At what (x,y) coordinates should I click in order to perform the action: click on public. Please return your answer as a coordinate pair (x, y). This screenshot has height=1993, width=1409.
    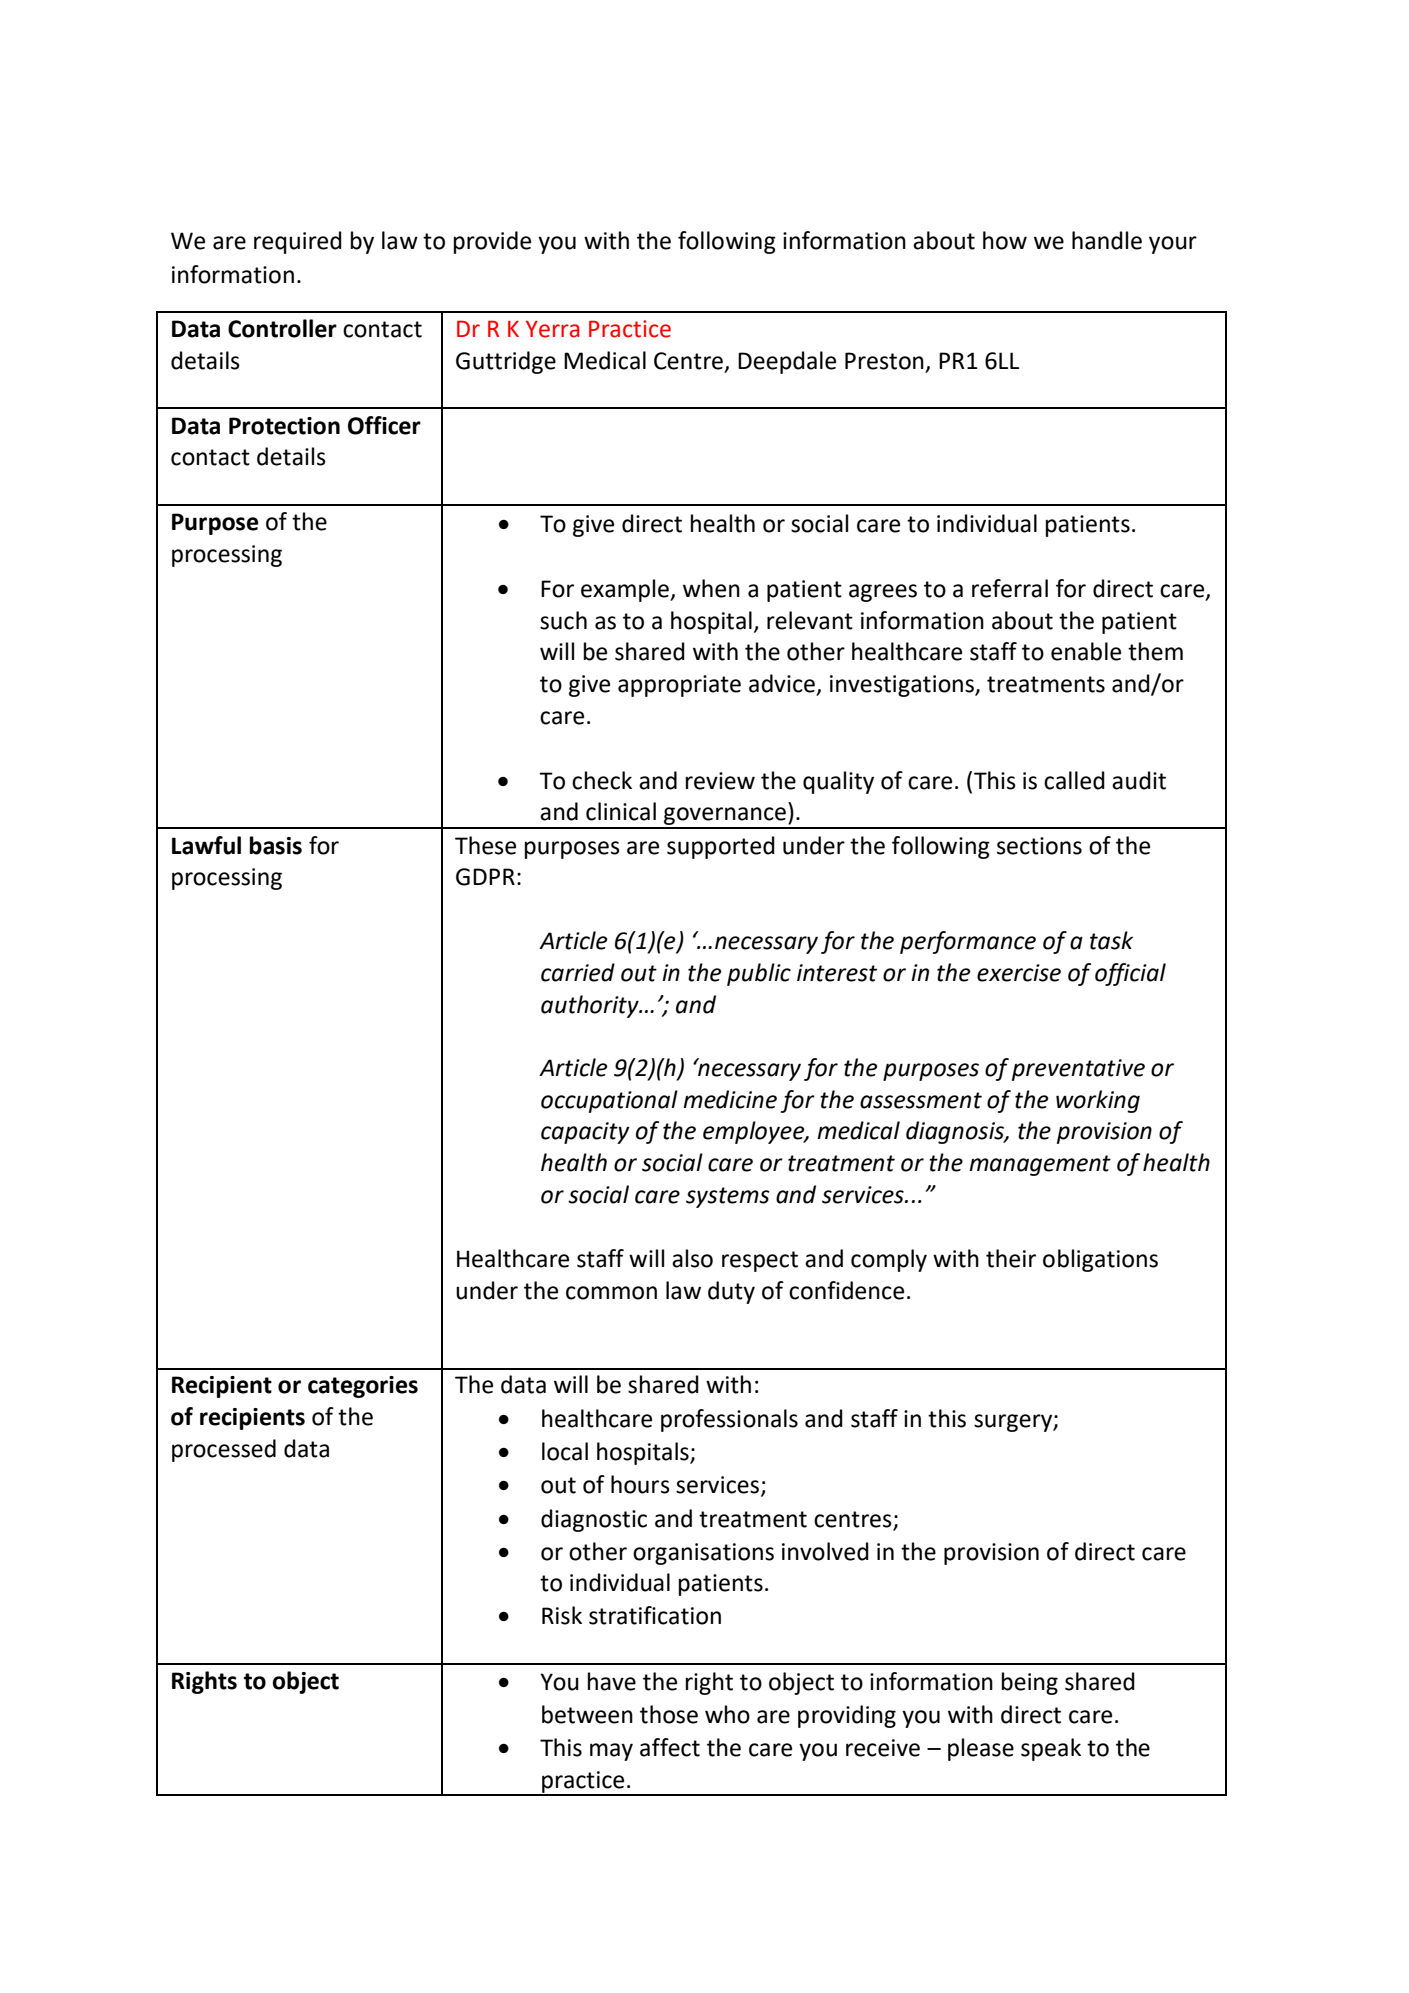
    Looking at the image, I should click on (759, 974).
